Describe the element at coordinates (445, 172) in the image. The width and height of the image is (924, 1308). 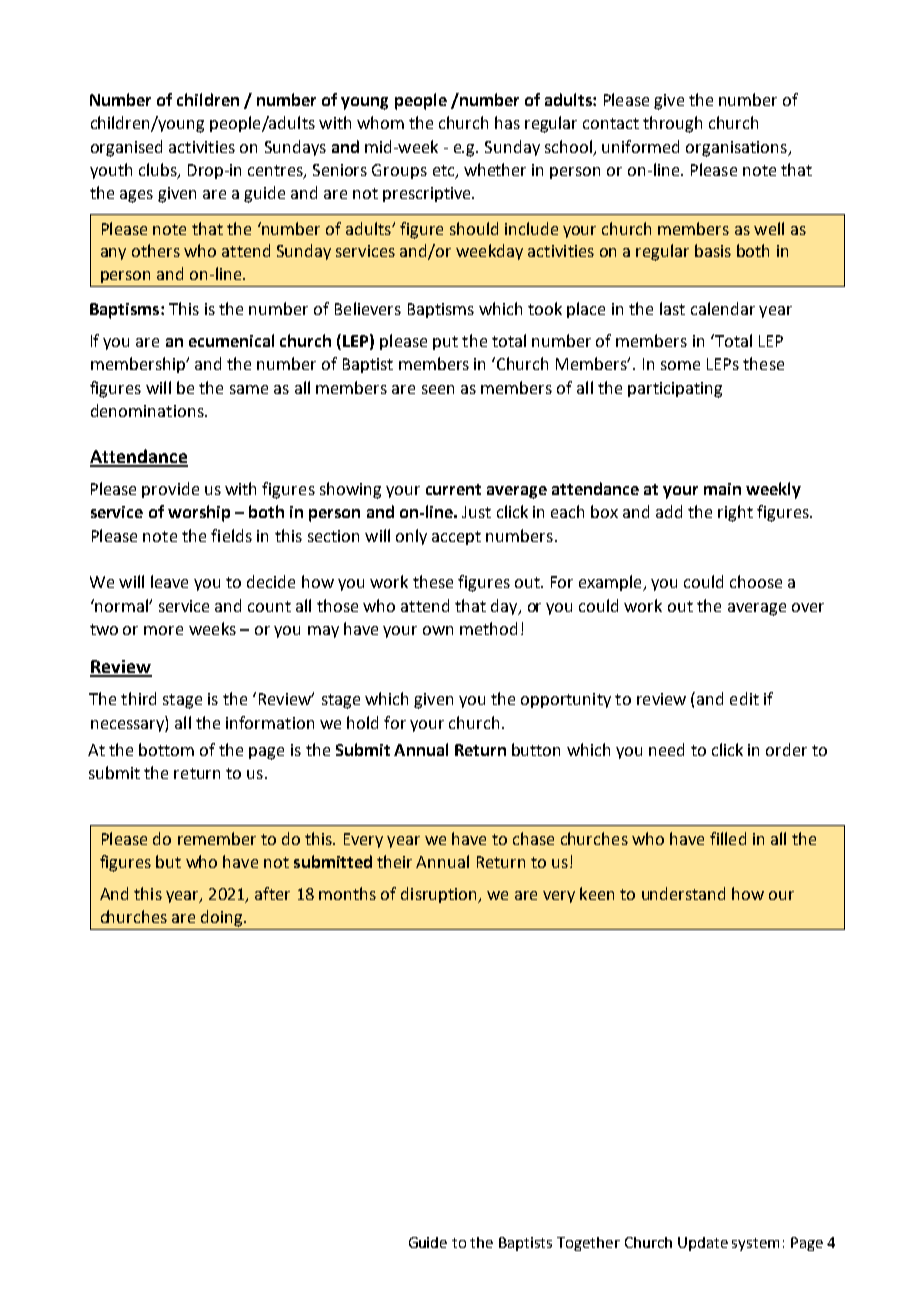
I see `etc` at that location.
